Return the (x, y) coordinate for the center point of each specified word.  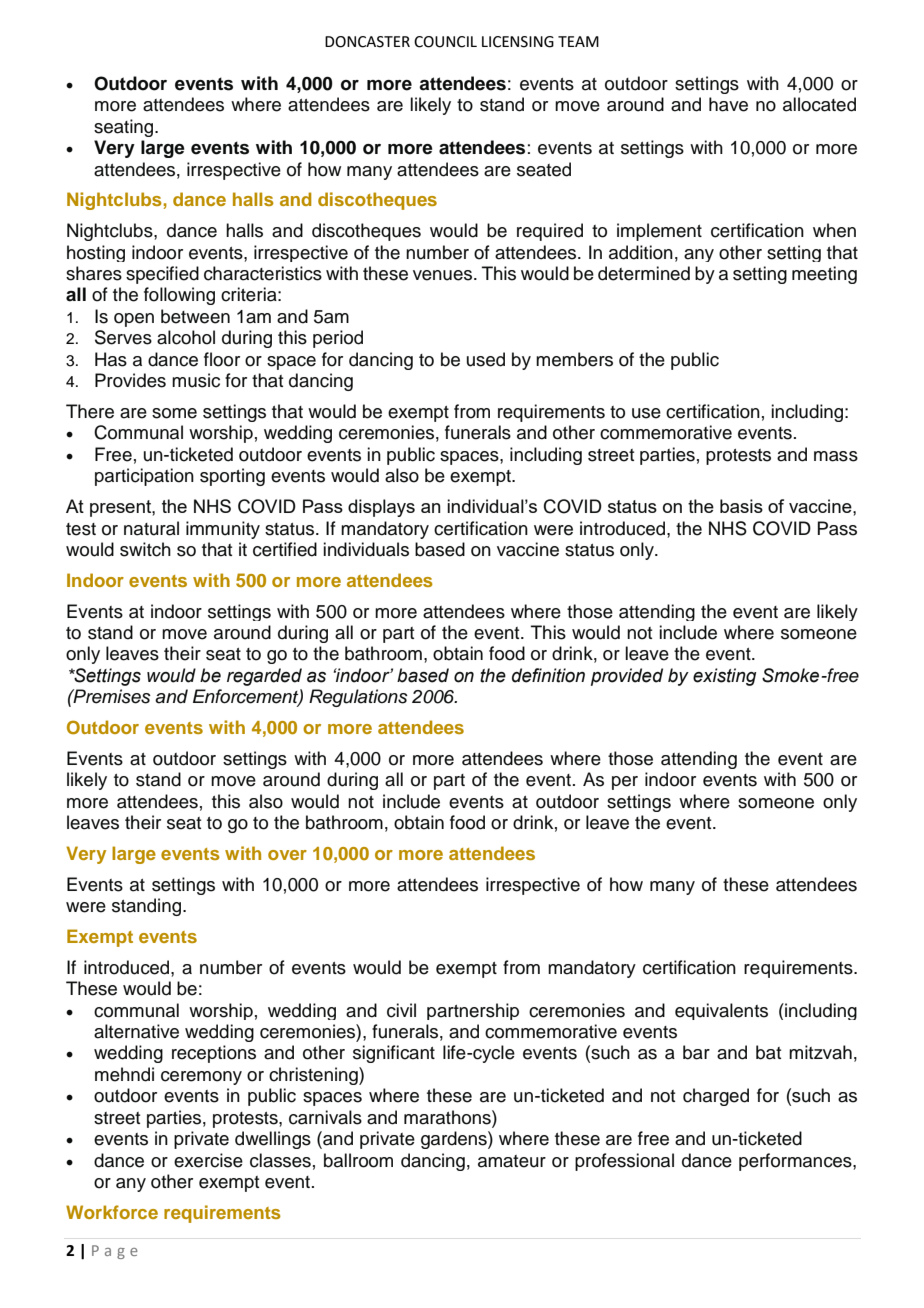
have (728, 104)
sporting (232, 477)
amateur (512, 1161)
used (486, 359)
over (287, 855)
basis (741, 506)
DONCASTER (367, 42)
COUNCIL (445, 42)
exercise (208, 1160)
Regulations (358, 698)
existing (724, 677)
